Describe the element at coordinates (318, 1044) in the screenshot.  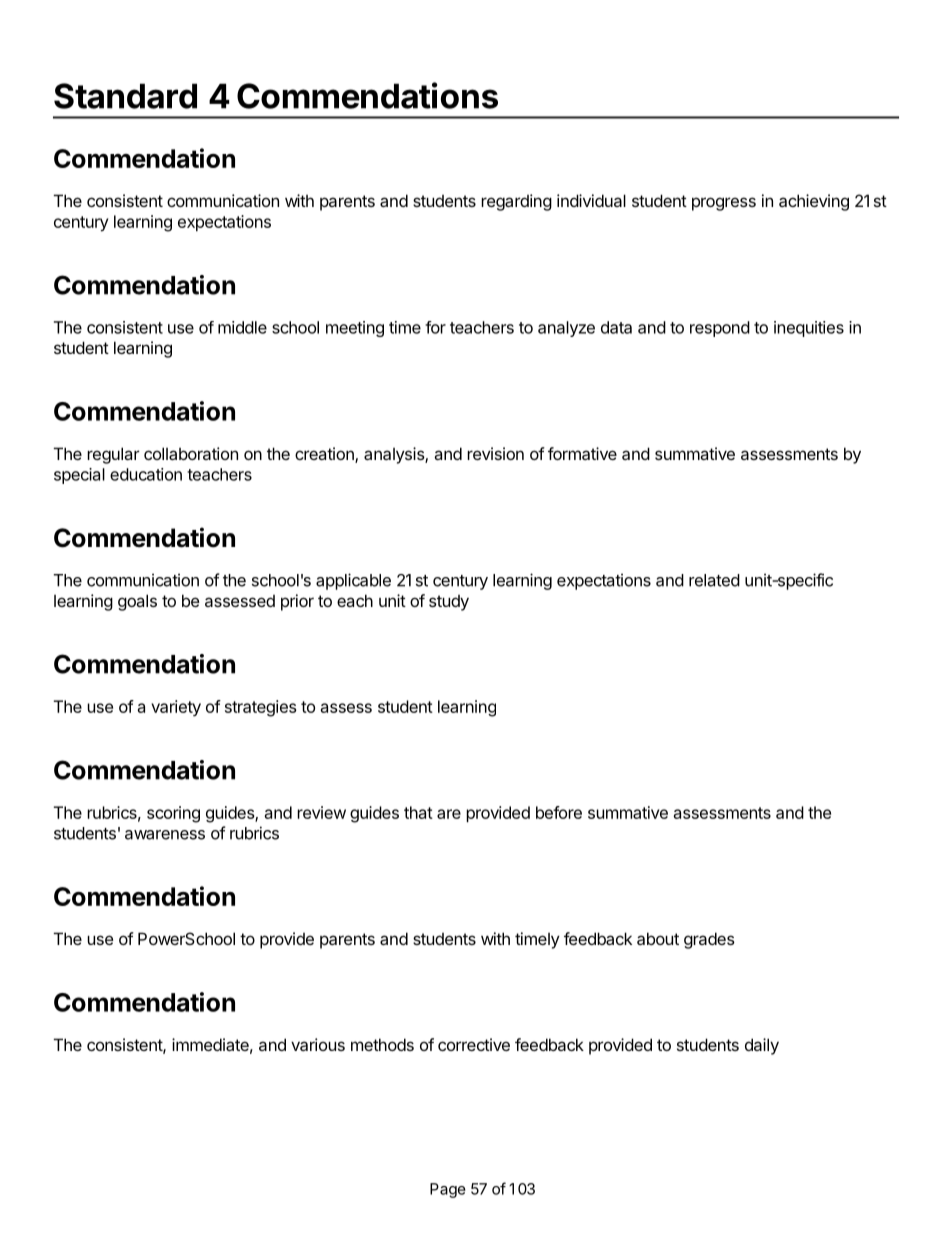
I see `various` at that location.
